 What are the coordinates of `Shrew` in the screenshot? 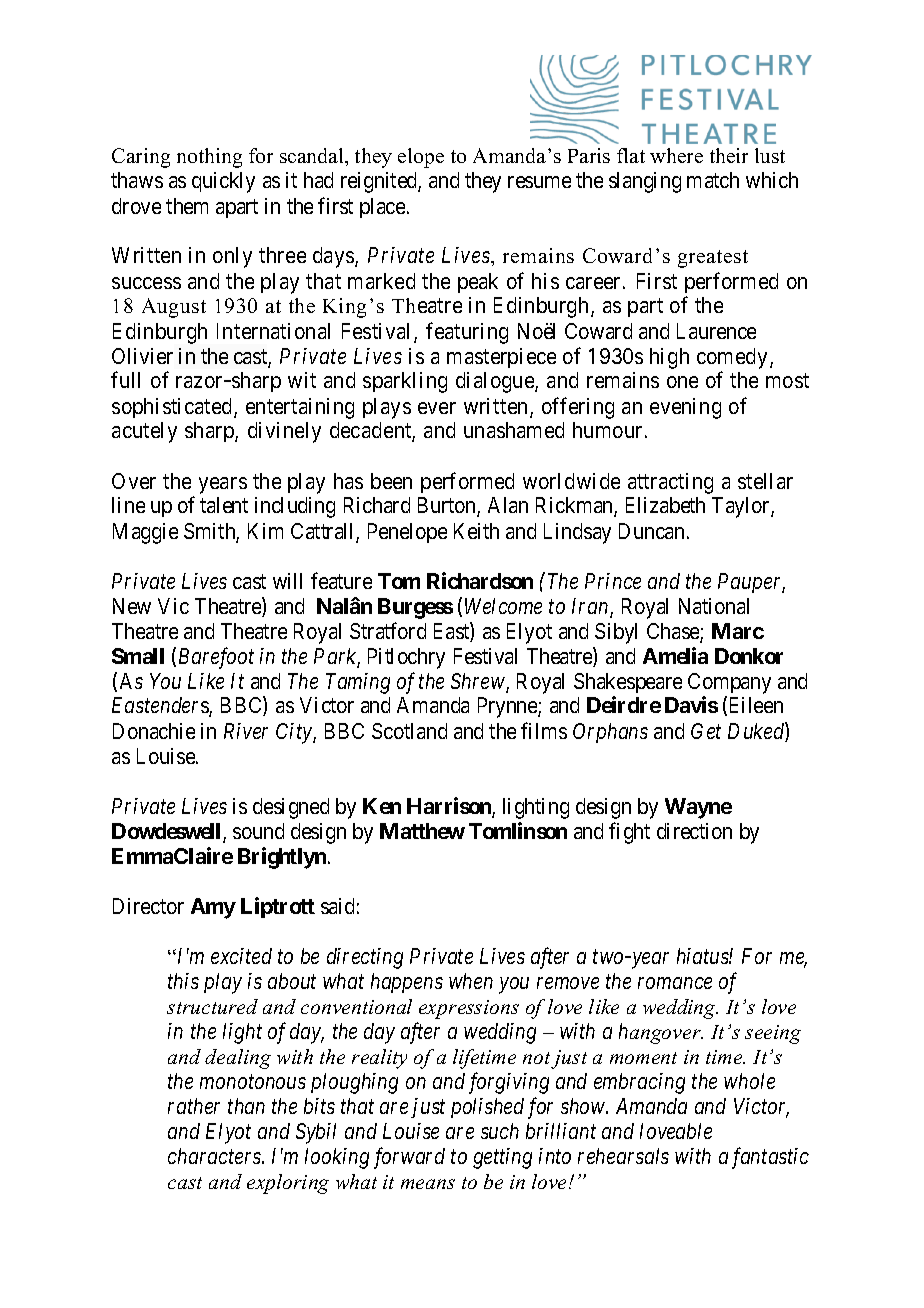 It's located at (479, 682).
